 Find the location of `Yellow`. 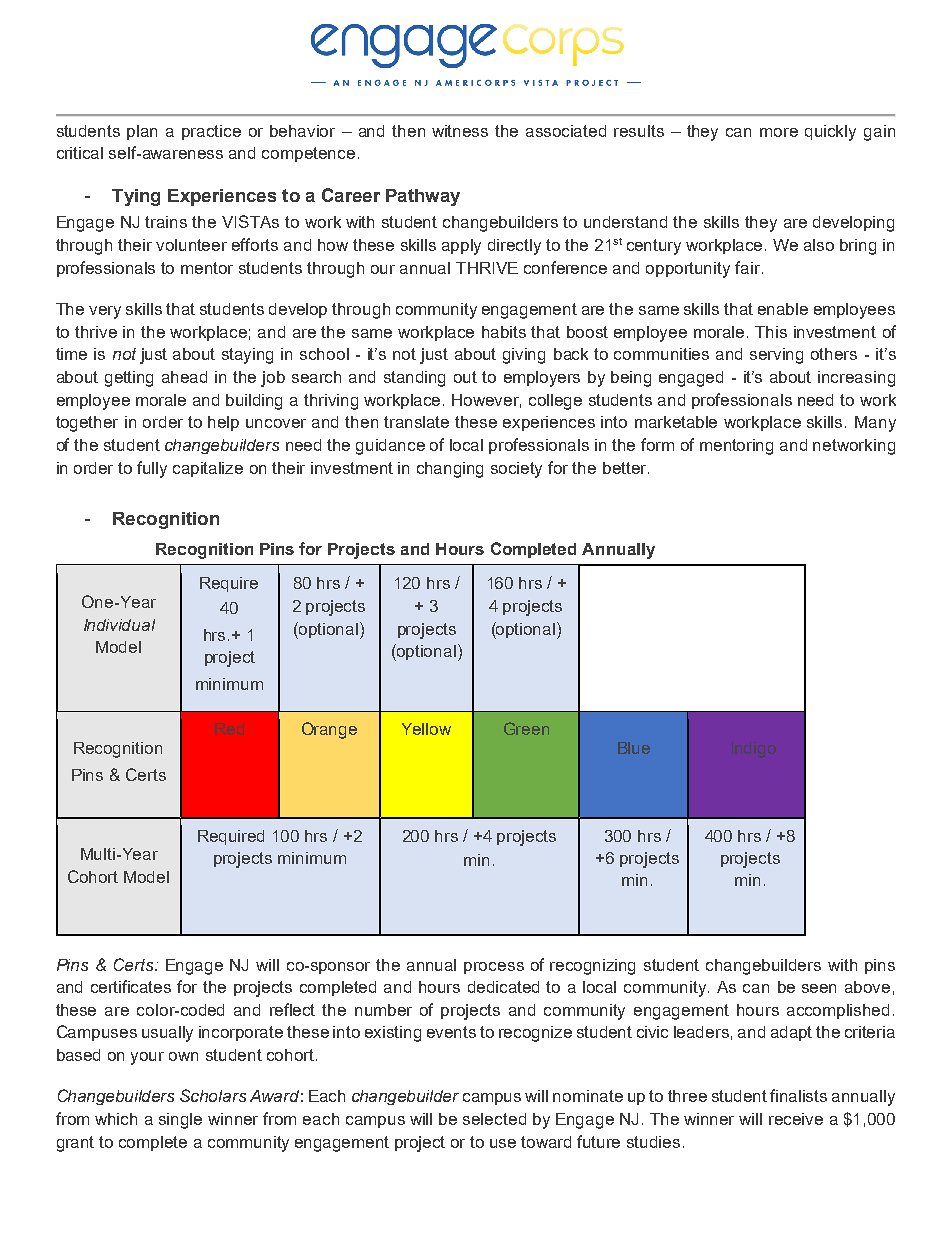

Yellow is located at coordinates (426, 729).
